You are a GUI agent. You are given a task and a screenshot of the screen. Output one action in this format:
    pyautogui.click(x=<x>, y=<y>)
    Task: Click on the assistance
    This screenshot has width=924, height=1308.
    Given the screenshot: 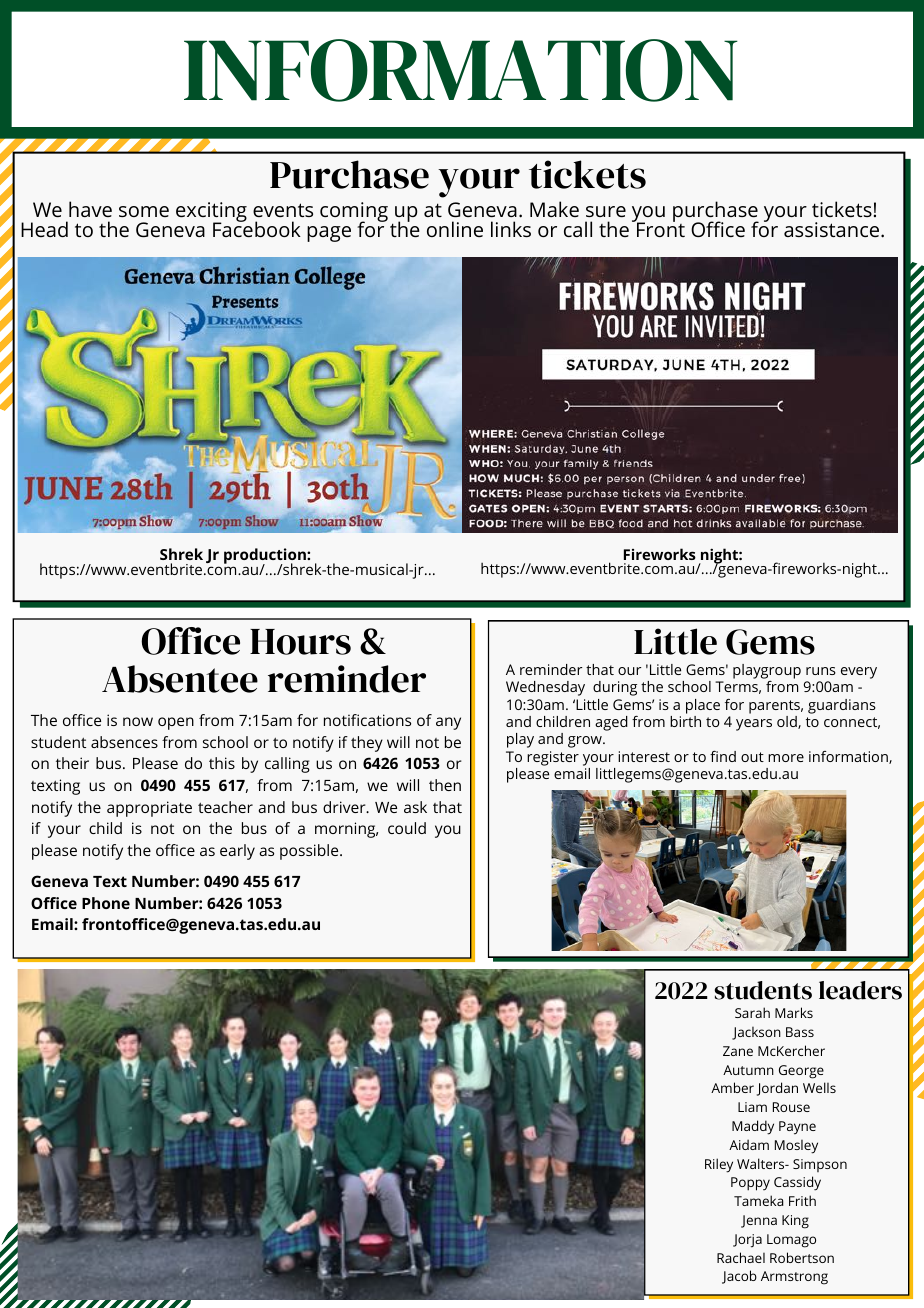 What is the action you would take?
    pyautogui.click(x=833, y=229)
